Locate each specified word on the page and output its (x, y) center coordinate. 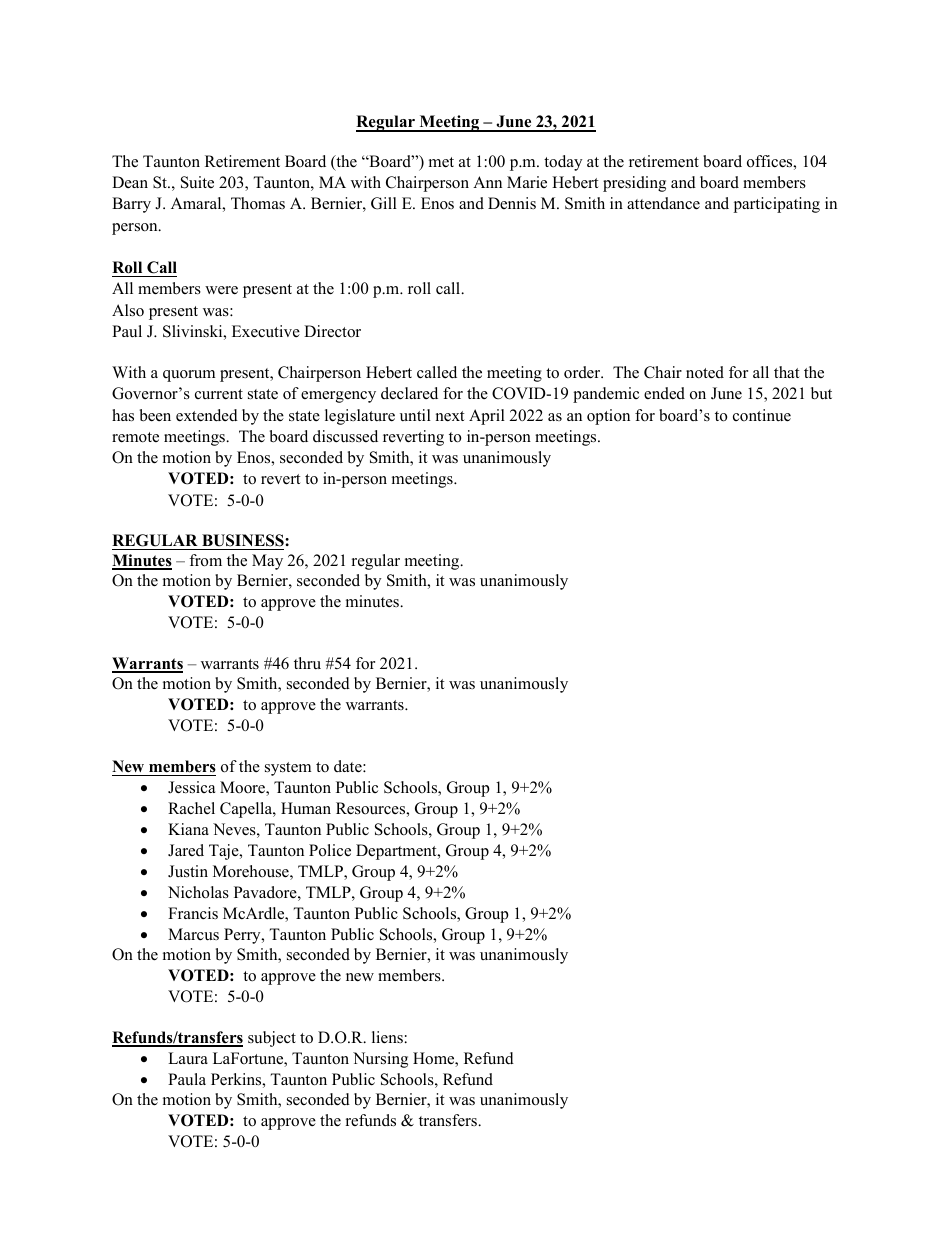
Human (306, 808)
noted (705, 372)
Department (397, 852)
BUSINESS (243, 542)
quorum (189, 376)
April (487, 417)
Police (330, 850)
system (288, 769)
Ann (487, 182)
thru (307, 663)
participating (776, 205)
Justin (188, 871)
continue (762, 415)
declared (409, 393)
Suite (197, 182)
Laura (188, 1058)
